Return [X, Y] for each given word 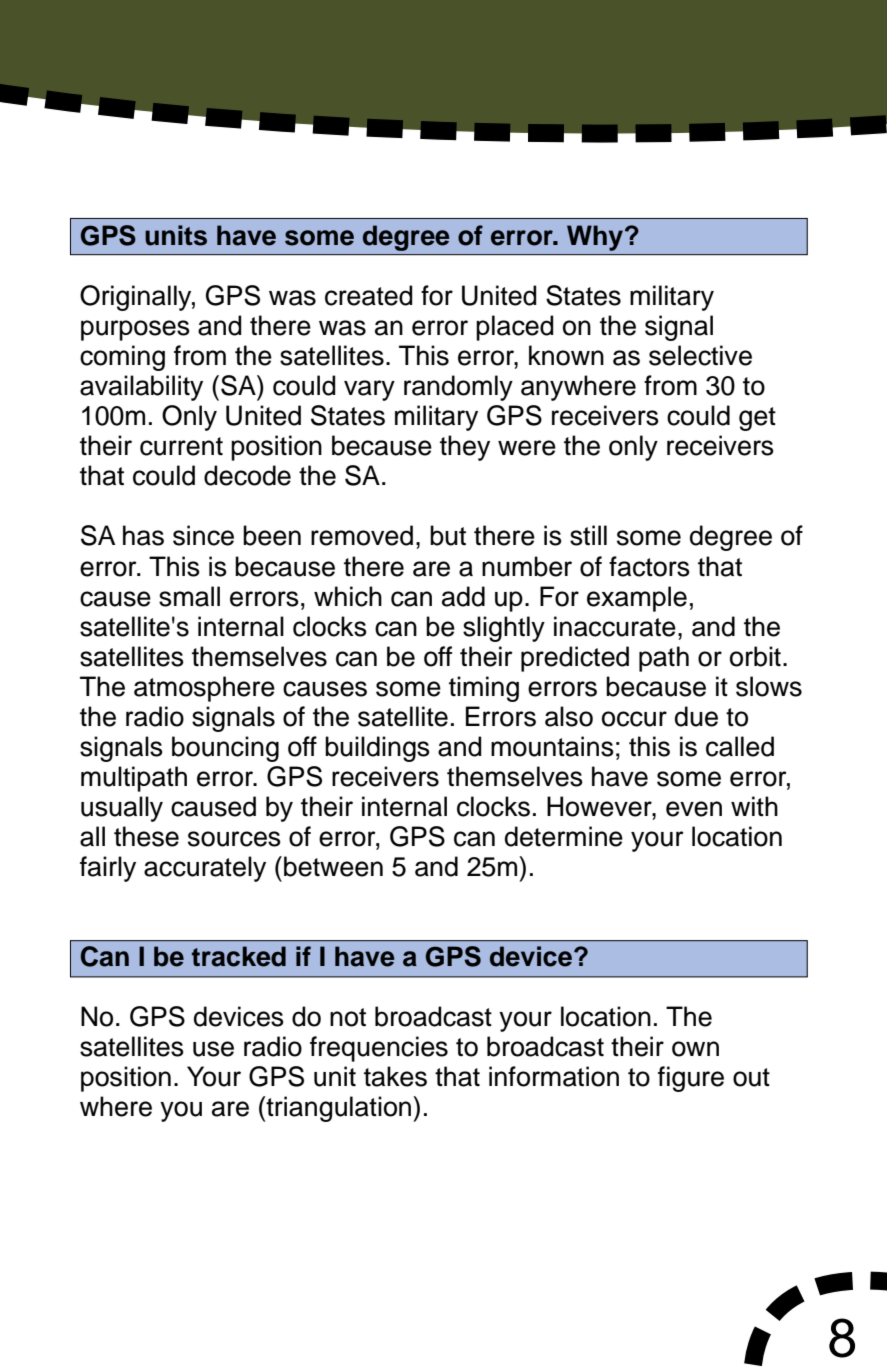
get [757, 419]
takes [395, 1076]
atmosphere [204, 689]
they [465, 448]
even [694, 809]
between [333, 866]
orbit [755, 656]
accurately [205, 869]
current [181, 446]
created [369, 295]
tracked [239, 956]
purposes [135, 330]
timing [484, 689]
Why [595, 238]
